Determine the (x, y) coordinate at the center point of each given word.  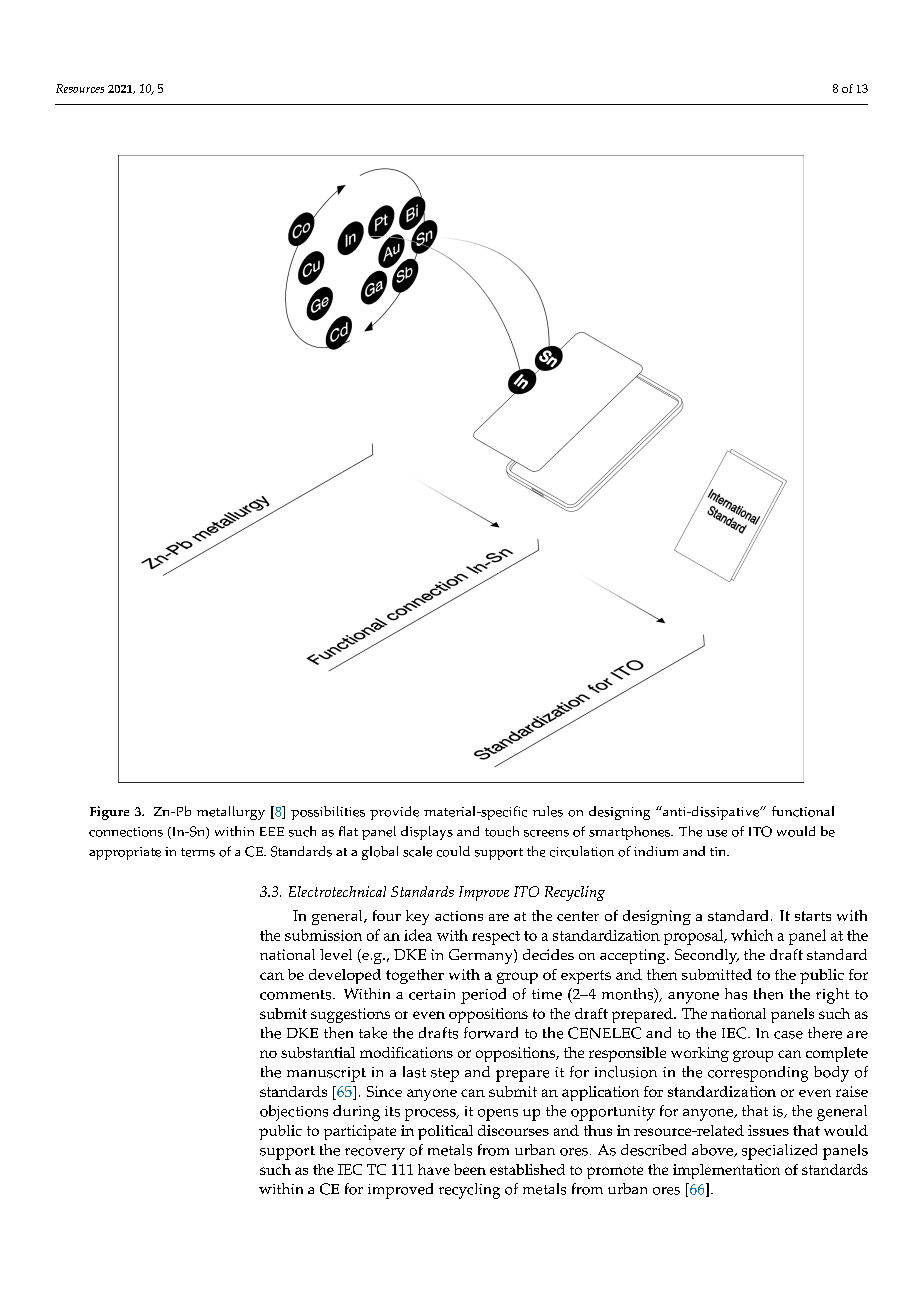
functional (803, 811)
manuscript (326, 1074)
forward (491, 1033)
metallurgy (231, 813)
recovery (375, 1154)
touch (502, 831)
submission (323, 935)
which (752, 935)
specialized (779, 1152)
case (788, 1035)
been (470, 1169)
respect (496, 938)
